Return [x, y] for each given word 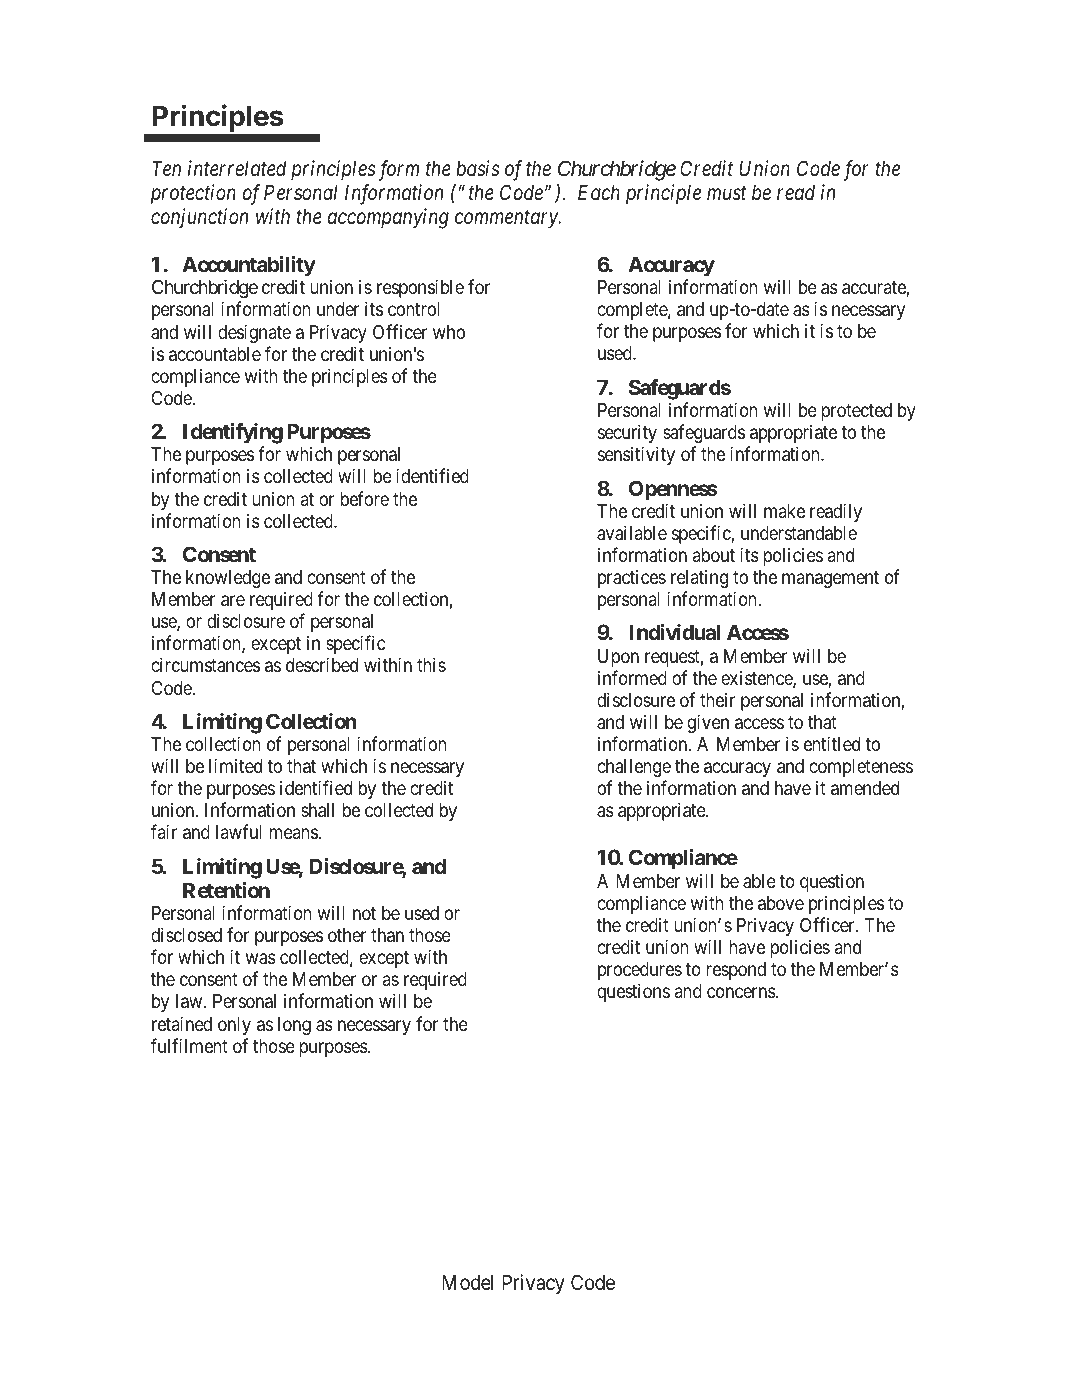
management [830, 579]
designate [254, 333]
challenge [634, 768]
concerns [742, 992]
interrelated [237, 168]
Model [467, 1282]
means [294, 834]
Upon [618, 658]
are [233, 601]
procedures [640, 971]
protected [857, 412]
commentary [507, 219]
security [627, 433]
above [781, 903]
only [234, 1026]
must [726, 193]
